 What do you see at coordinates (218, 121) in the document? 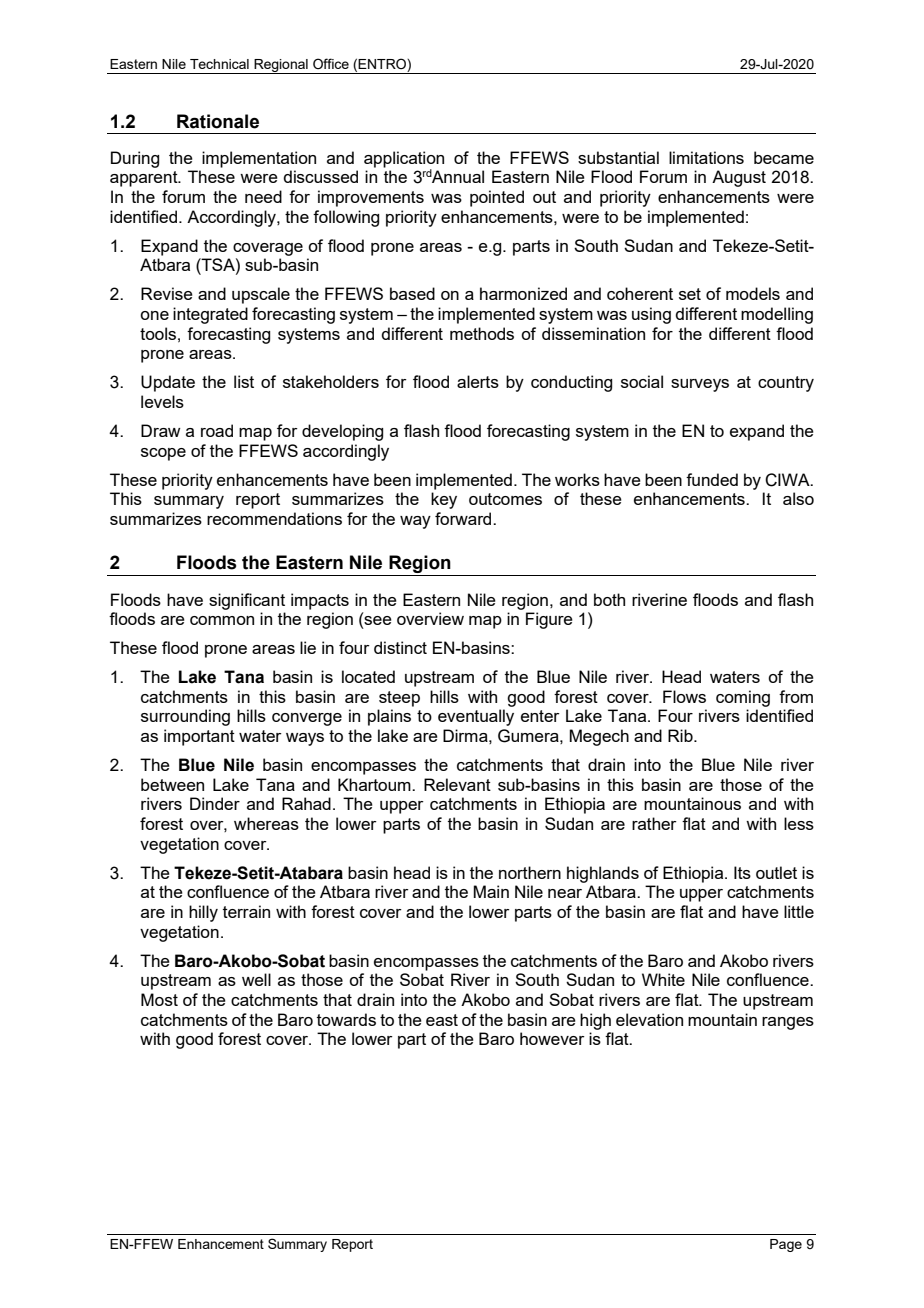
I see `Rationale` at bounding box center [218, 121].
